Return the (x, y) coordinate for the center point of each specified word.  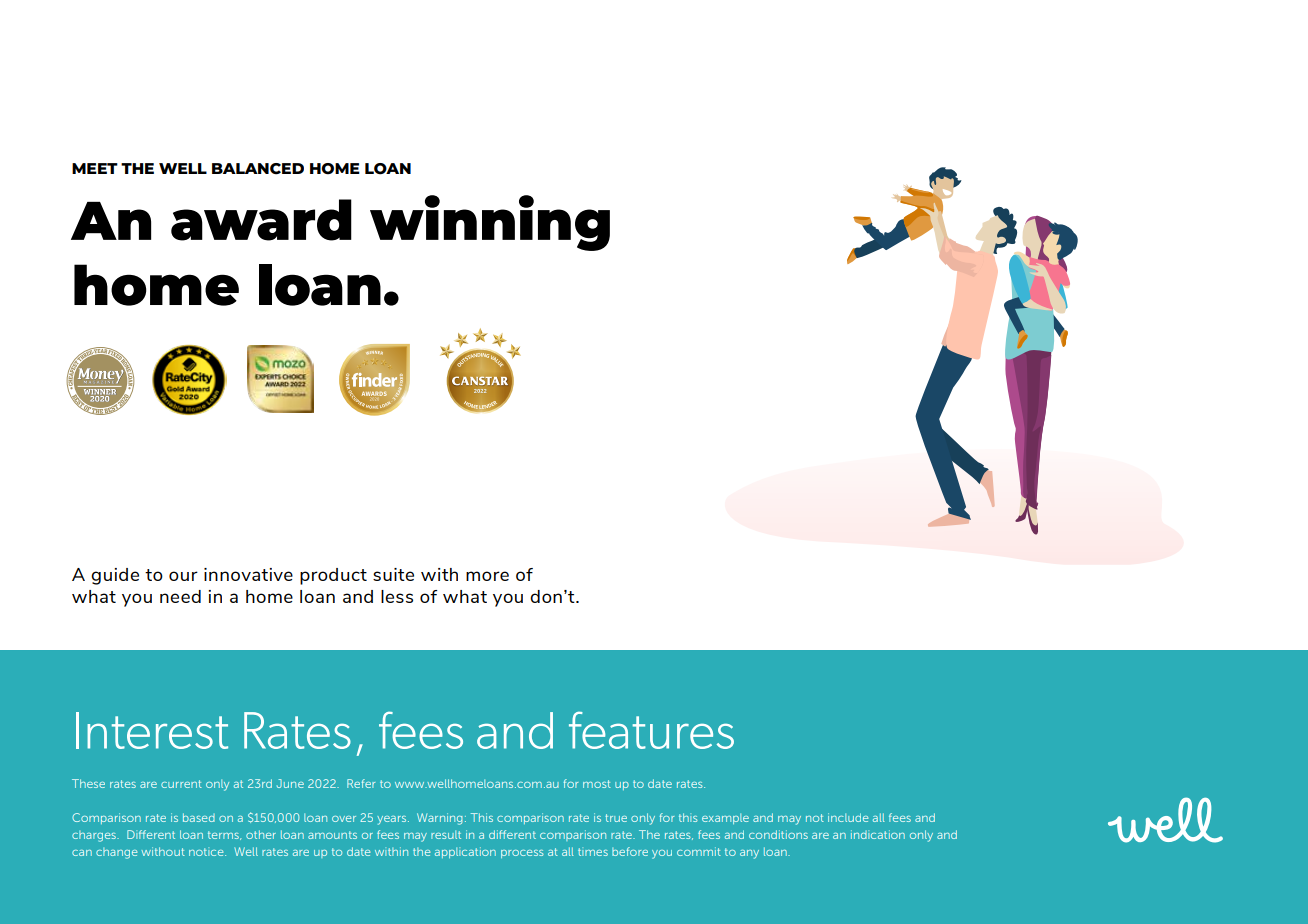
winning (490, 223)
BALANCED (258, 169)
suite (393, 574)
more (487, 576)
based (199, 817)
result (446, 834)
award (261, 220)
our (183, 576)
